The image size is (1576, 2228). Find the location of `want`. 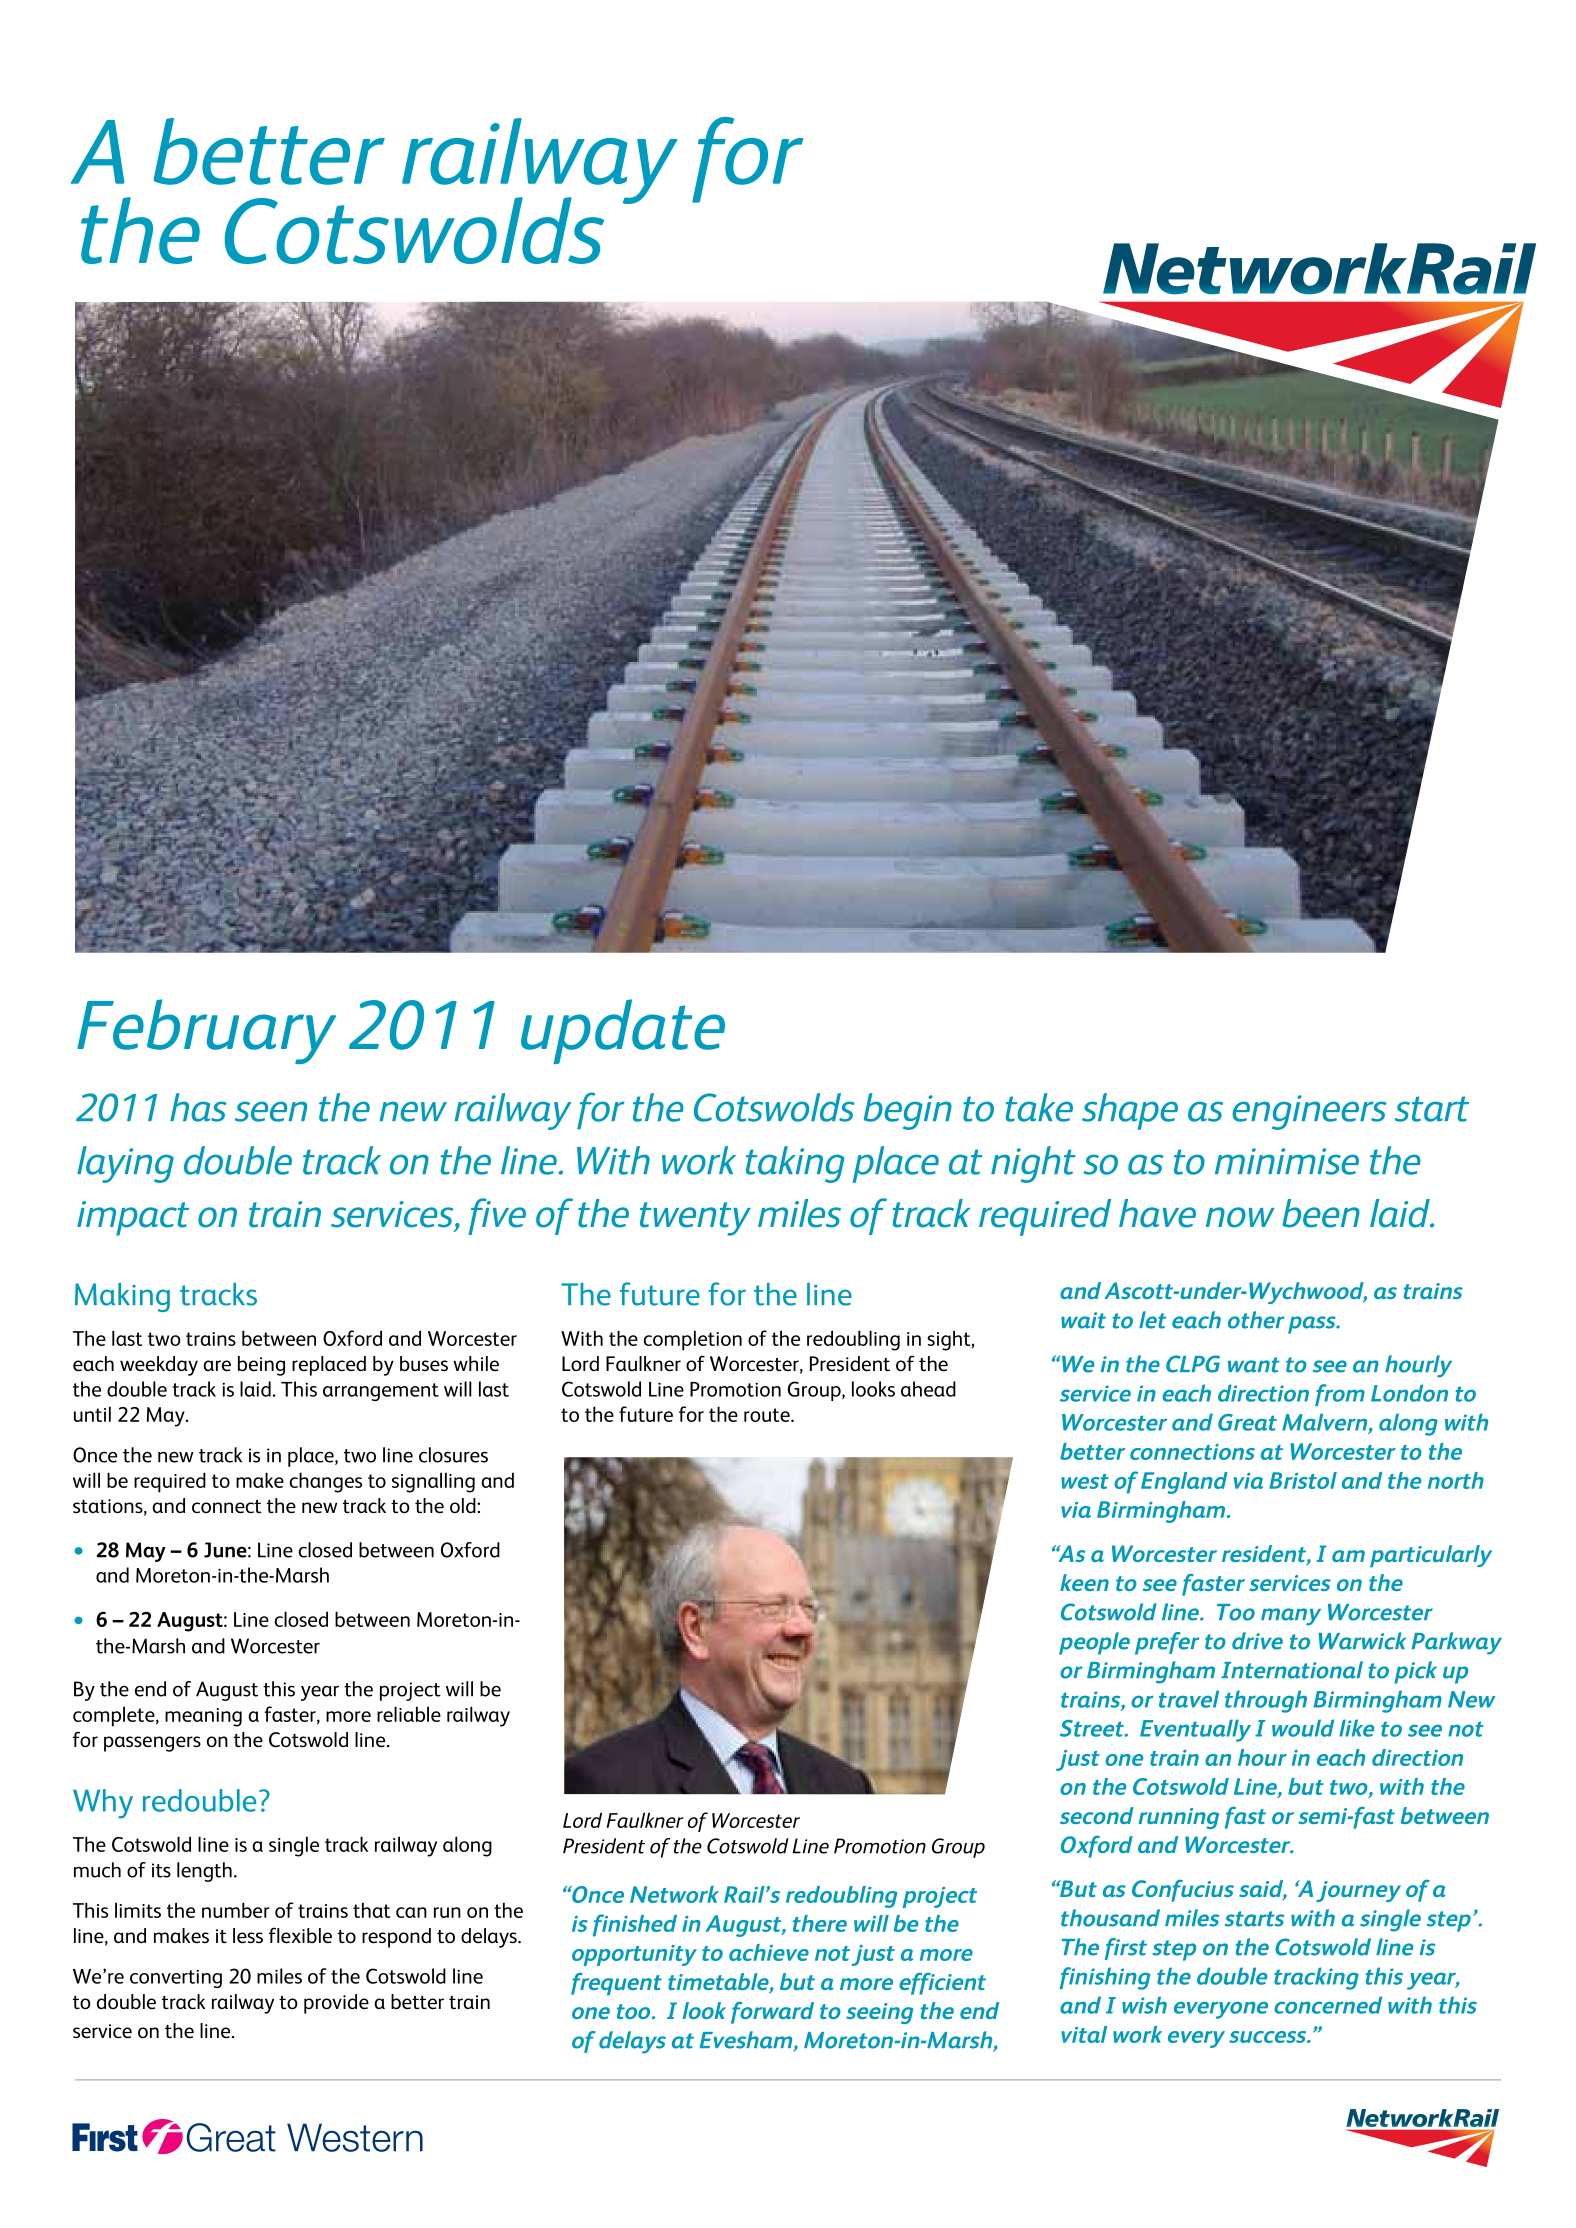

want is located at coordinates (1254, 1365).
